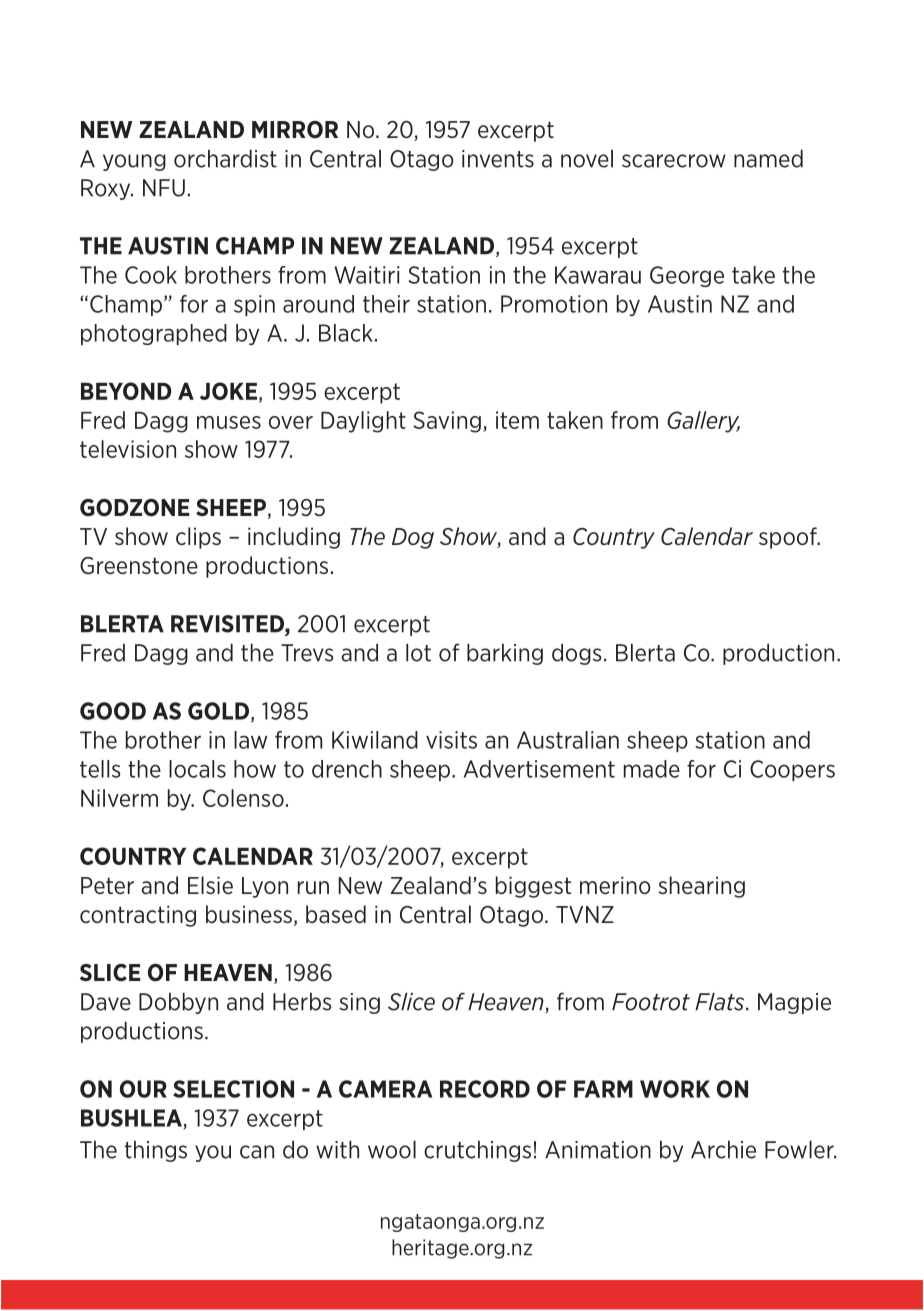 The width and height of the image is (924, 1311). I want to click on dogs, so click(577, 654).
